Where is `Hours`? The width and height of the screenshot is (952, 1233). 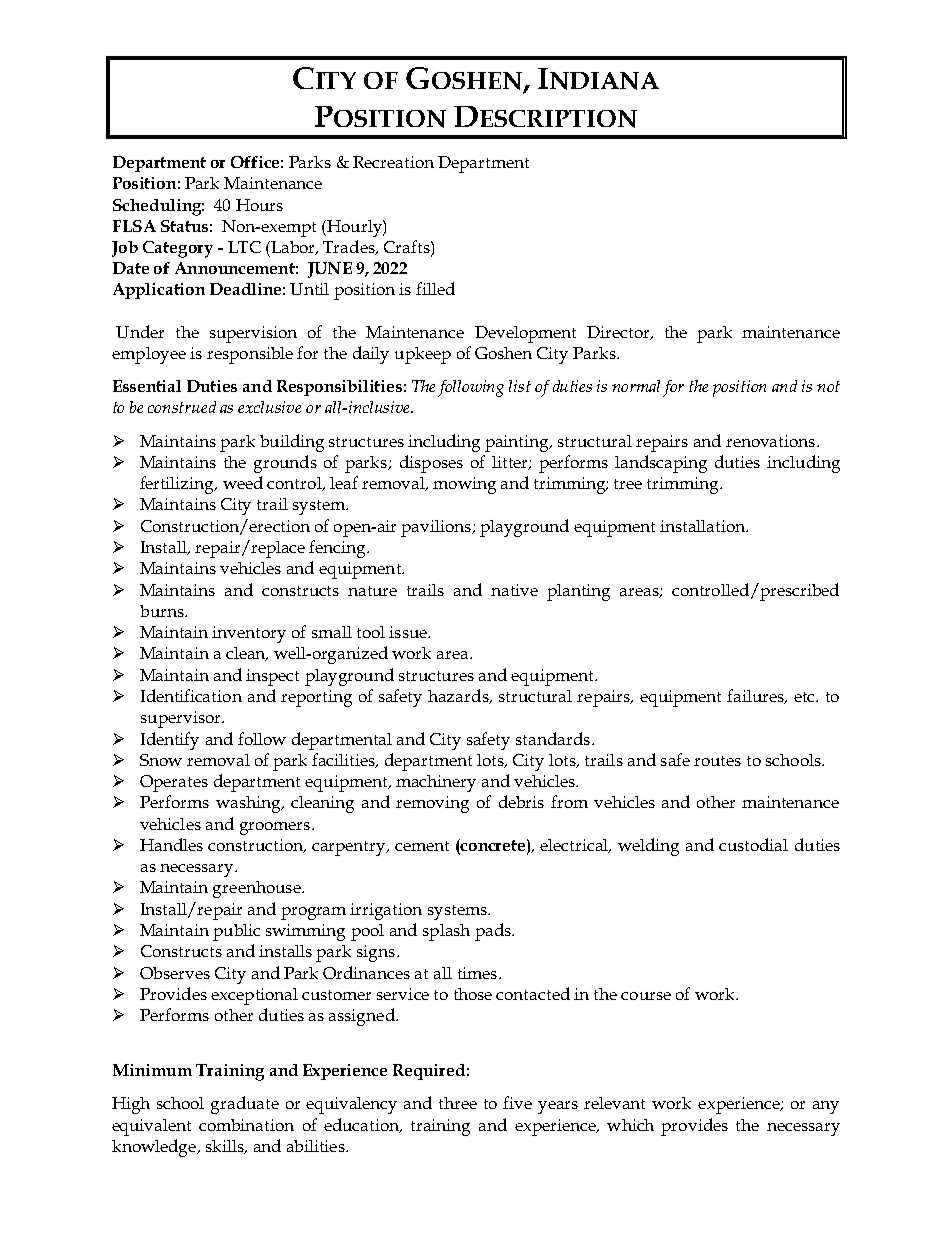 Hours is located at coordinates (259, 205).
